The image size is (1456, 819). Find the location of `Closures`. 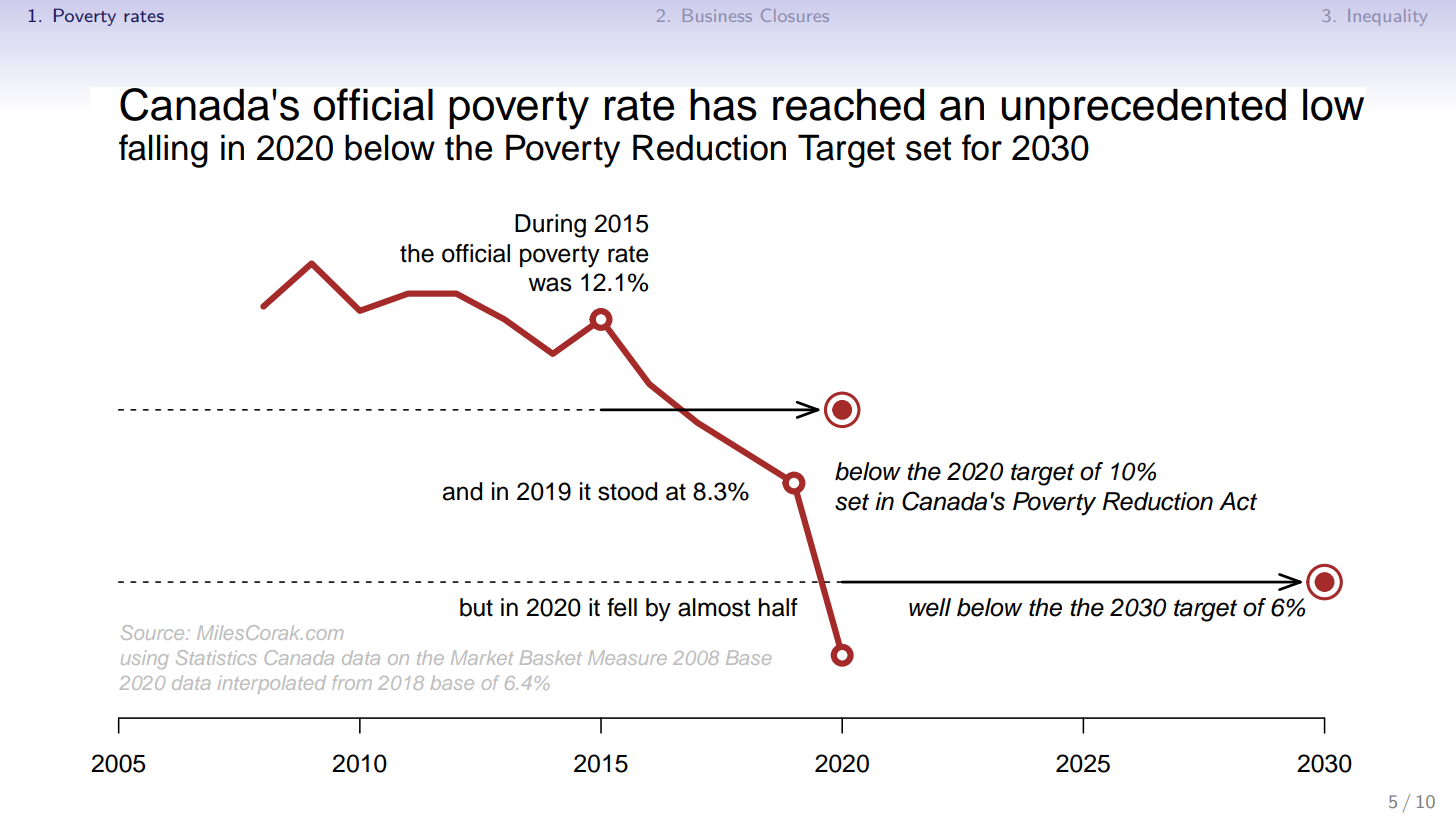

Closures is located at coordinates (795, 15).
